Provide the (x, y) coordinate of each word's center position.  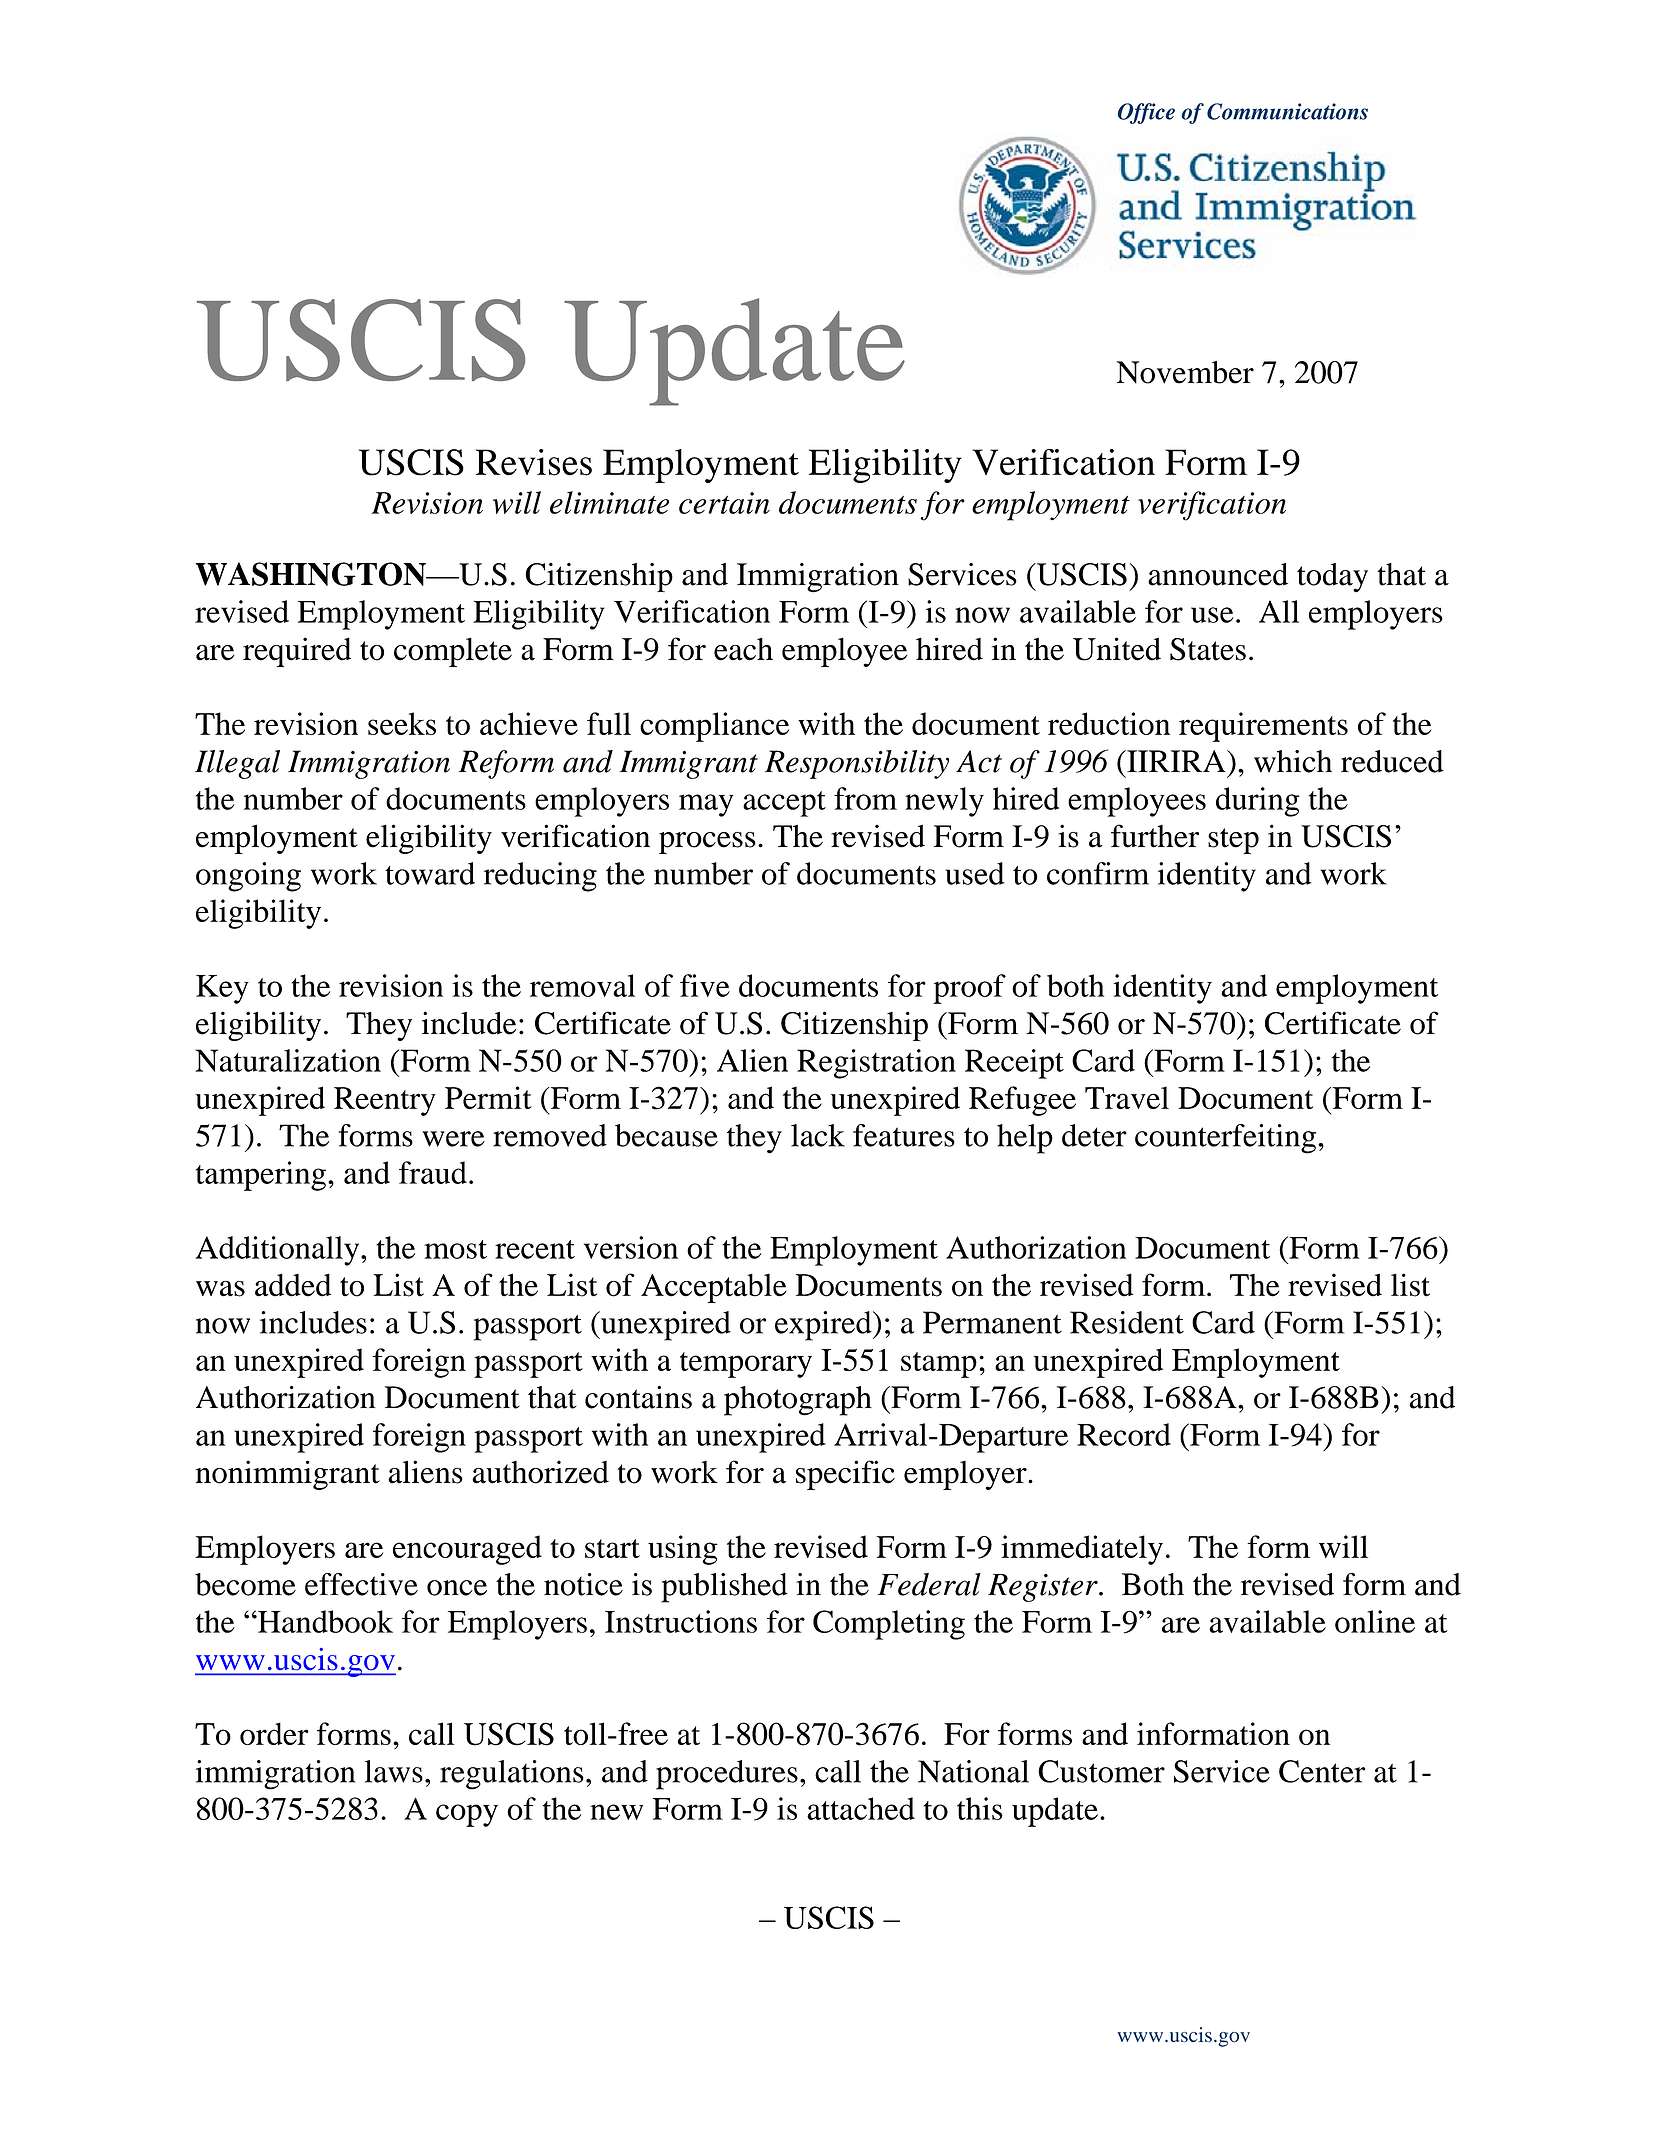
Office (1146, 113)
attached (861, 1808)
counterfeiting (1225, 1139)
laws (394, 1771)
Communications (1287, 111)
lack (818, 1135)
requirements (1263, 727)
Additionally (279, 1251)
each (743, 649)
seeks (402, 723)
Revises (534, 462)
